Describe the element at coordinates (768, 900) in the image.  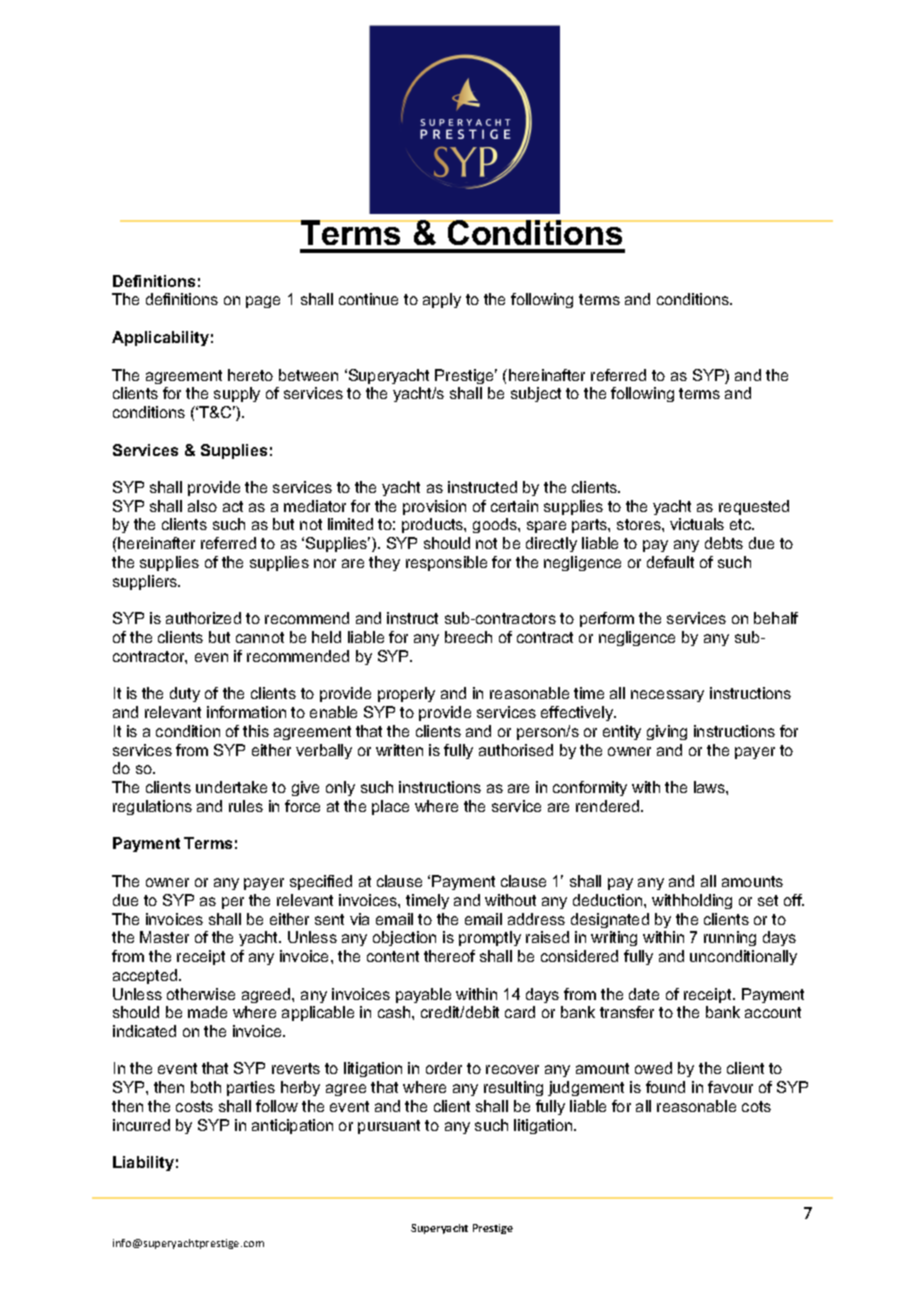
I see `set` at that location.
